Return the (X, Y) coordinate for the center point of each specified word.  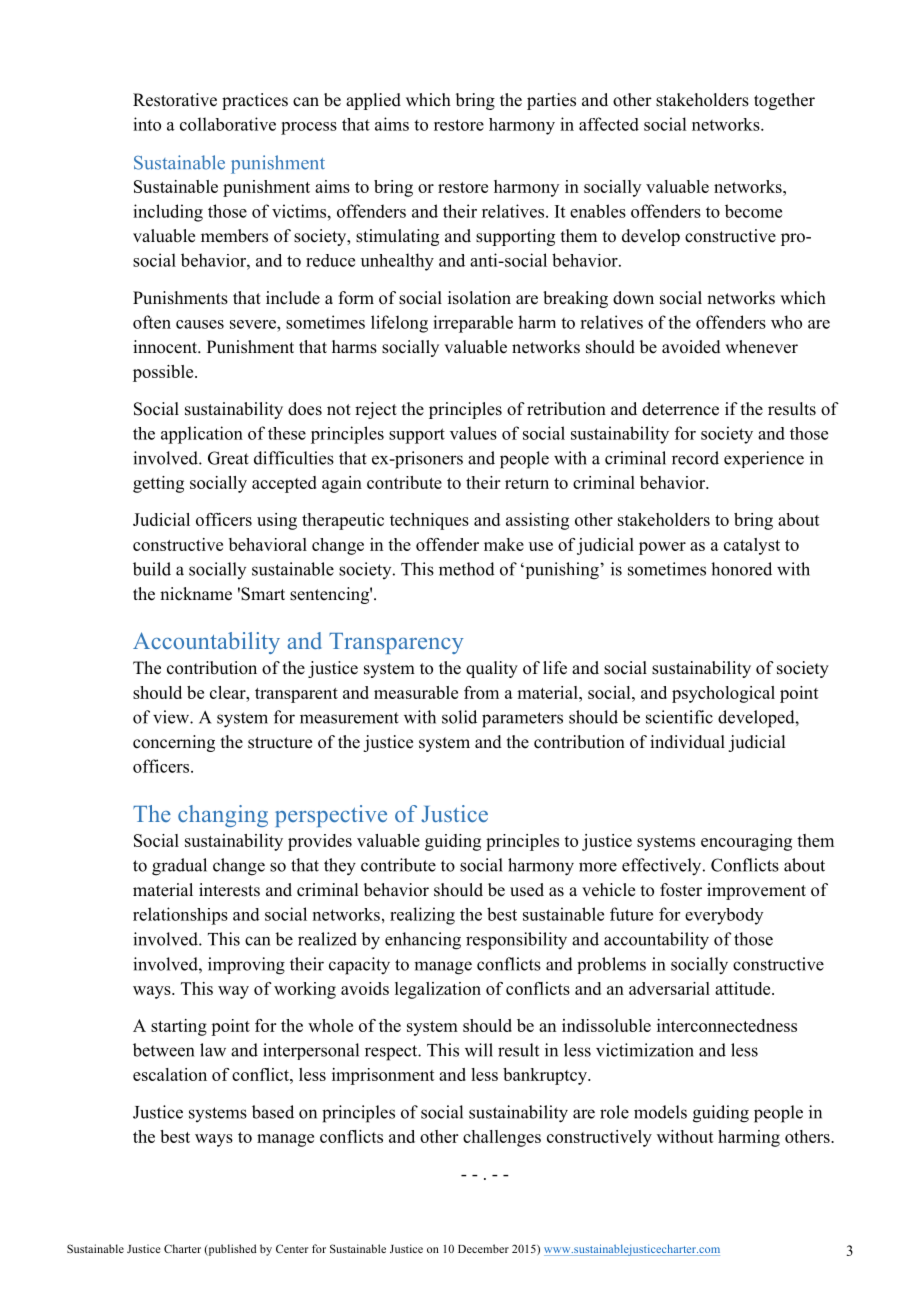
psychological (723, 694)
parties (551, 101)
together (784, 101)
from (481, 692)
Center (292, 1248)
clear (229, 692)
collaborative (228, 124)
